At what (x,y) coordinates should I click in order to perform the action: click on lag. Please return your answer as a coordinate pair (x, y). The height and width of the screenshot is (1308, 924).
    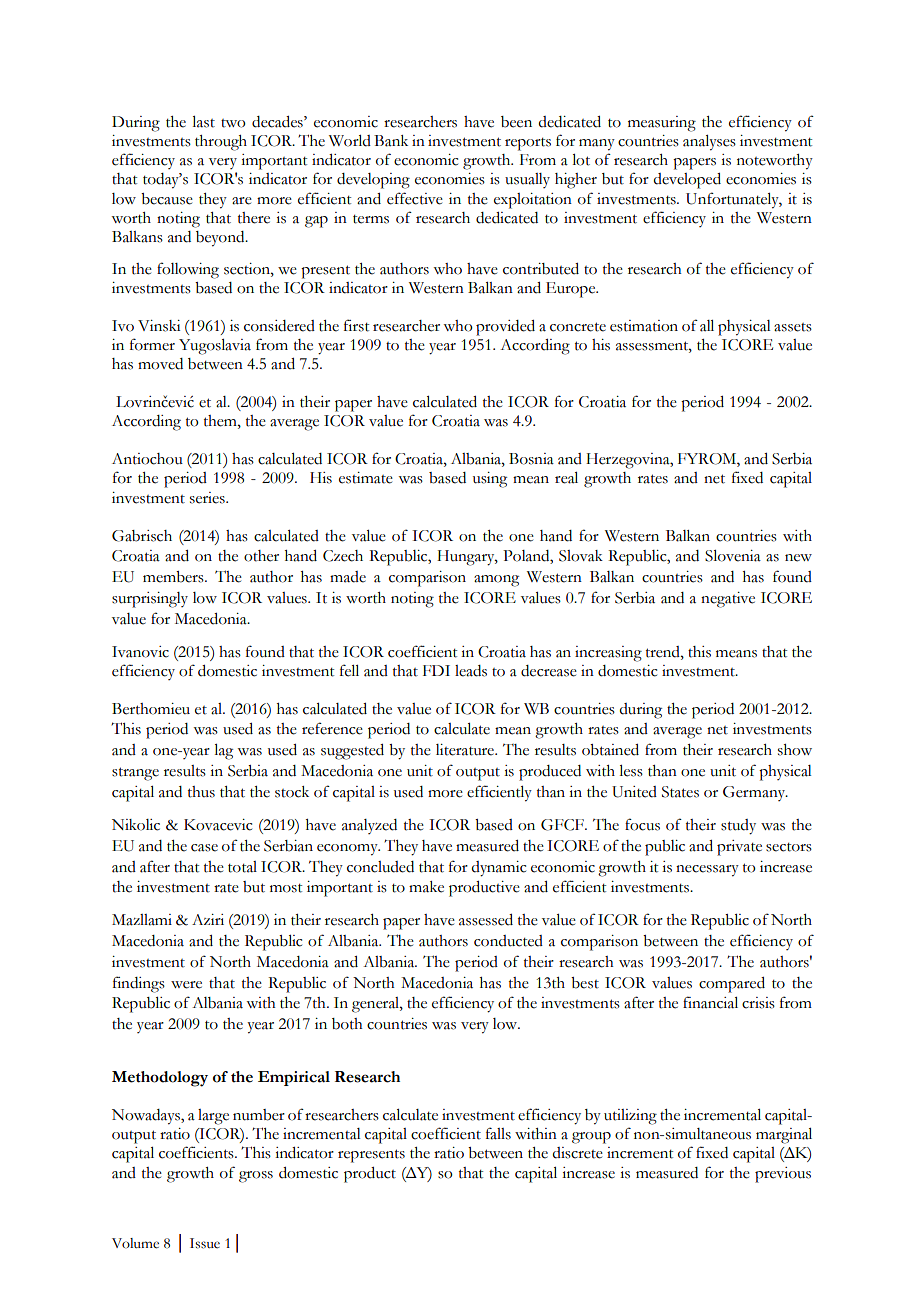
    Looking at the image, I should click on (223, 752).
